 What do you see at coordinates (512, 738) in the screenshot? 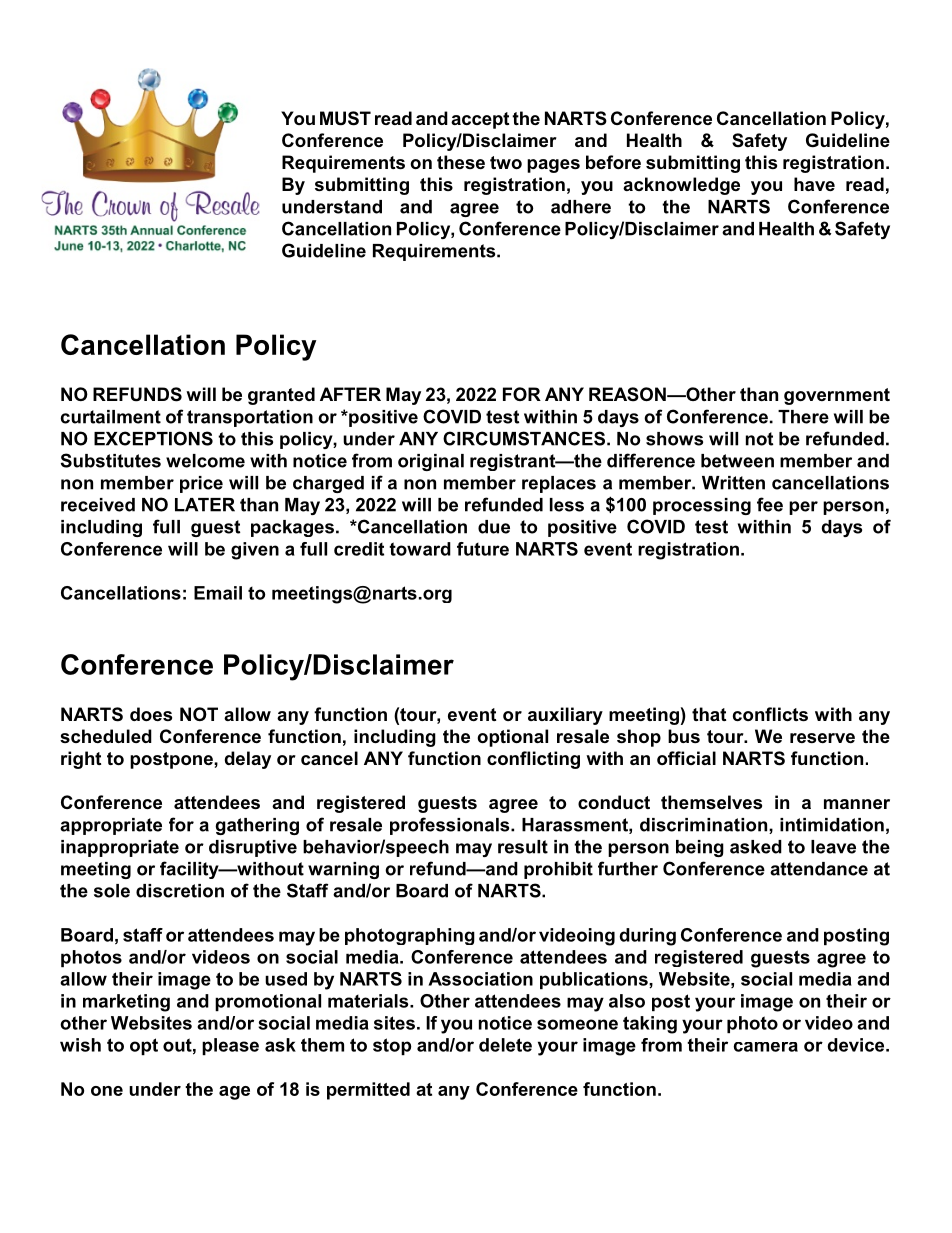
I see `optional` at bounding box center [512, 738].
